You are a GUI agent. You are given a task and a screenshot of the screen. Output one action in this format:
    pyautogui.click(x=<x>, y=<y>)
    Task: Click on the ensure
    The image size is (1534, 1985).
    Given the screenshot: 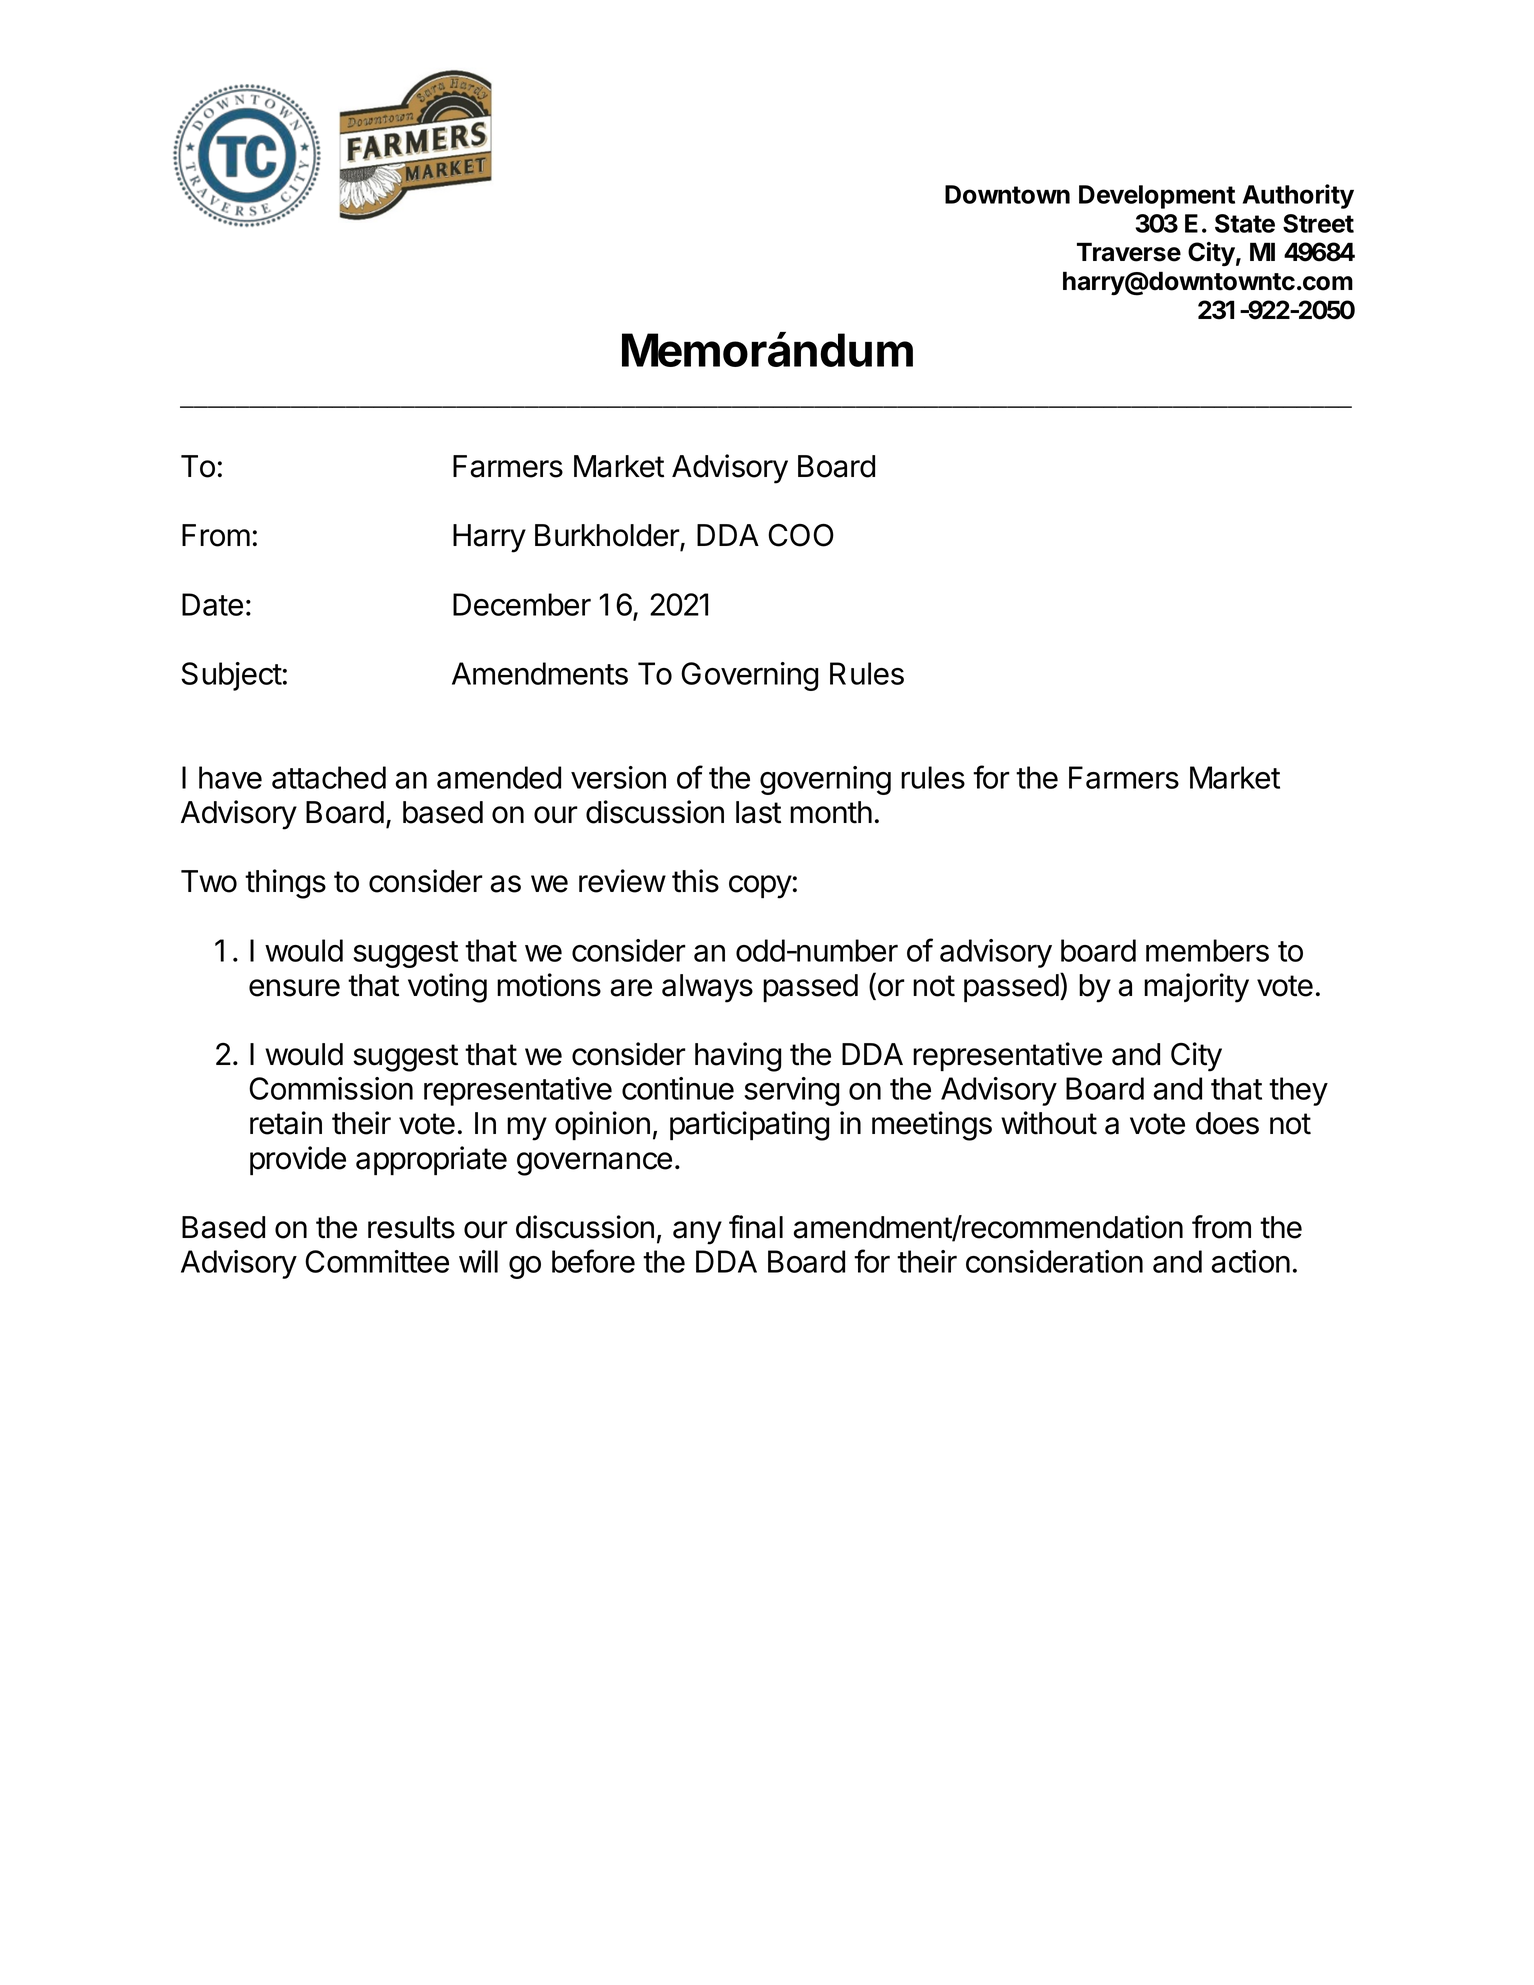 What is the action you would take?
    pyautogui.click(x=294, y=988)
